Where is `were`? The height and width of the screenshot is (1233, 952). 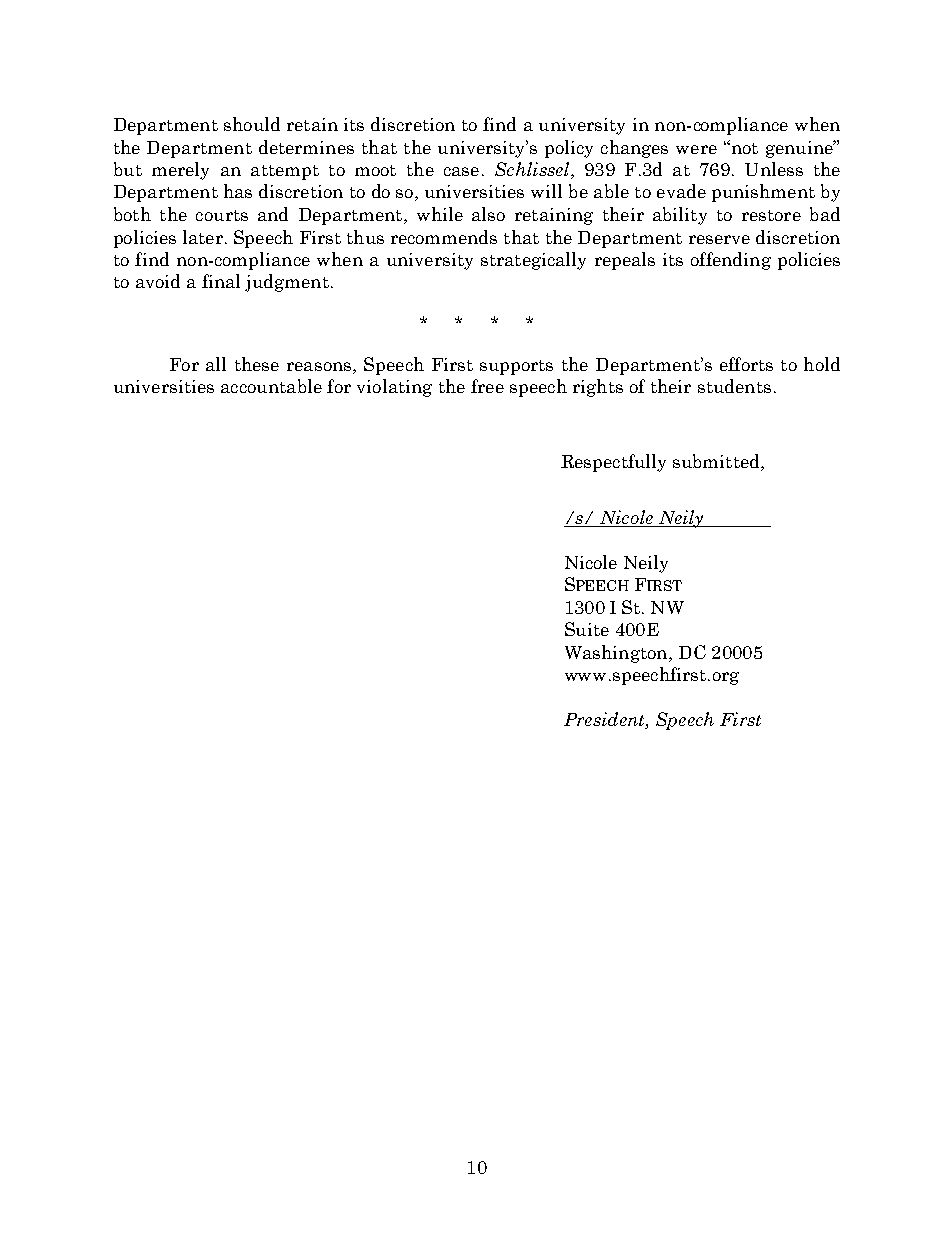
were is located at coordinates (696, 149).
